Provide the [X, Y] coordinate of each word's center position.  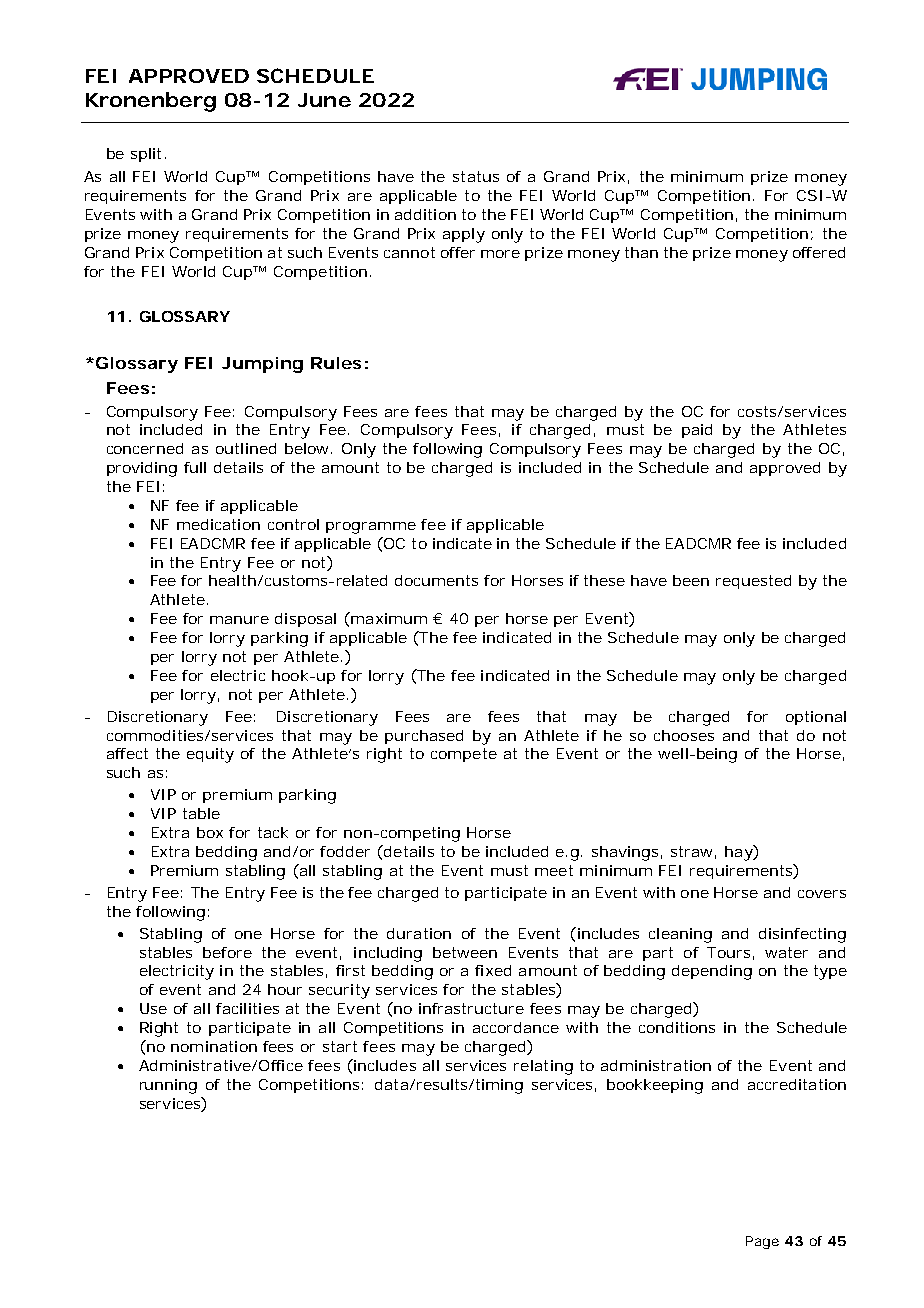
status [476, 176]
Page [762, 1242]
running [168, 1086]
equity [210, 755]
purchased [424, 737]
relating [543, 1067]
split [146, 155]
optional [816, 718]
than [641, 252]
